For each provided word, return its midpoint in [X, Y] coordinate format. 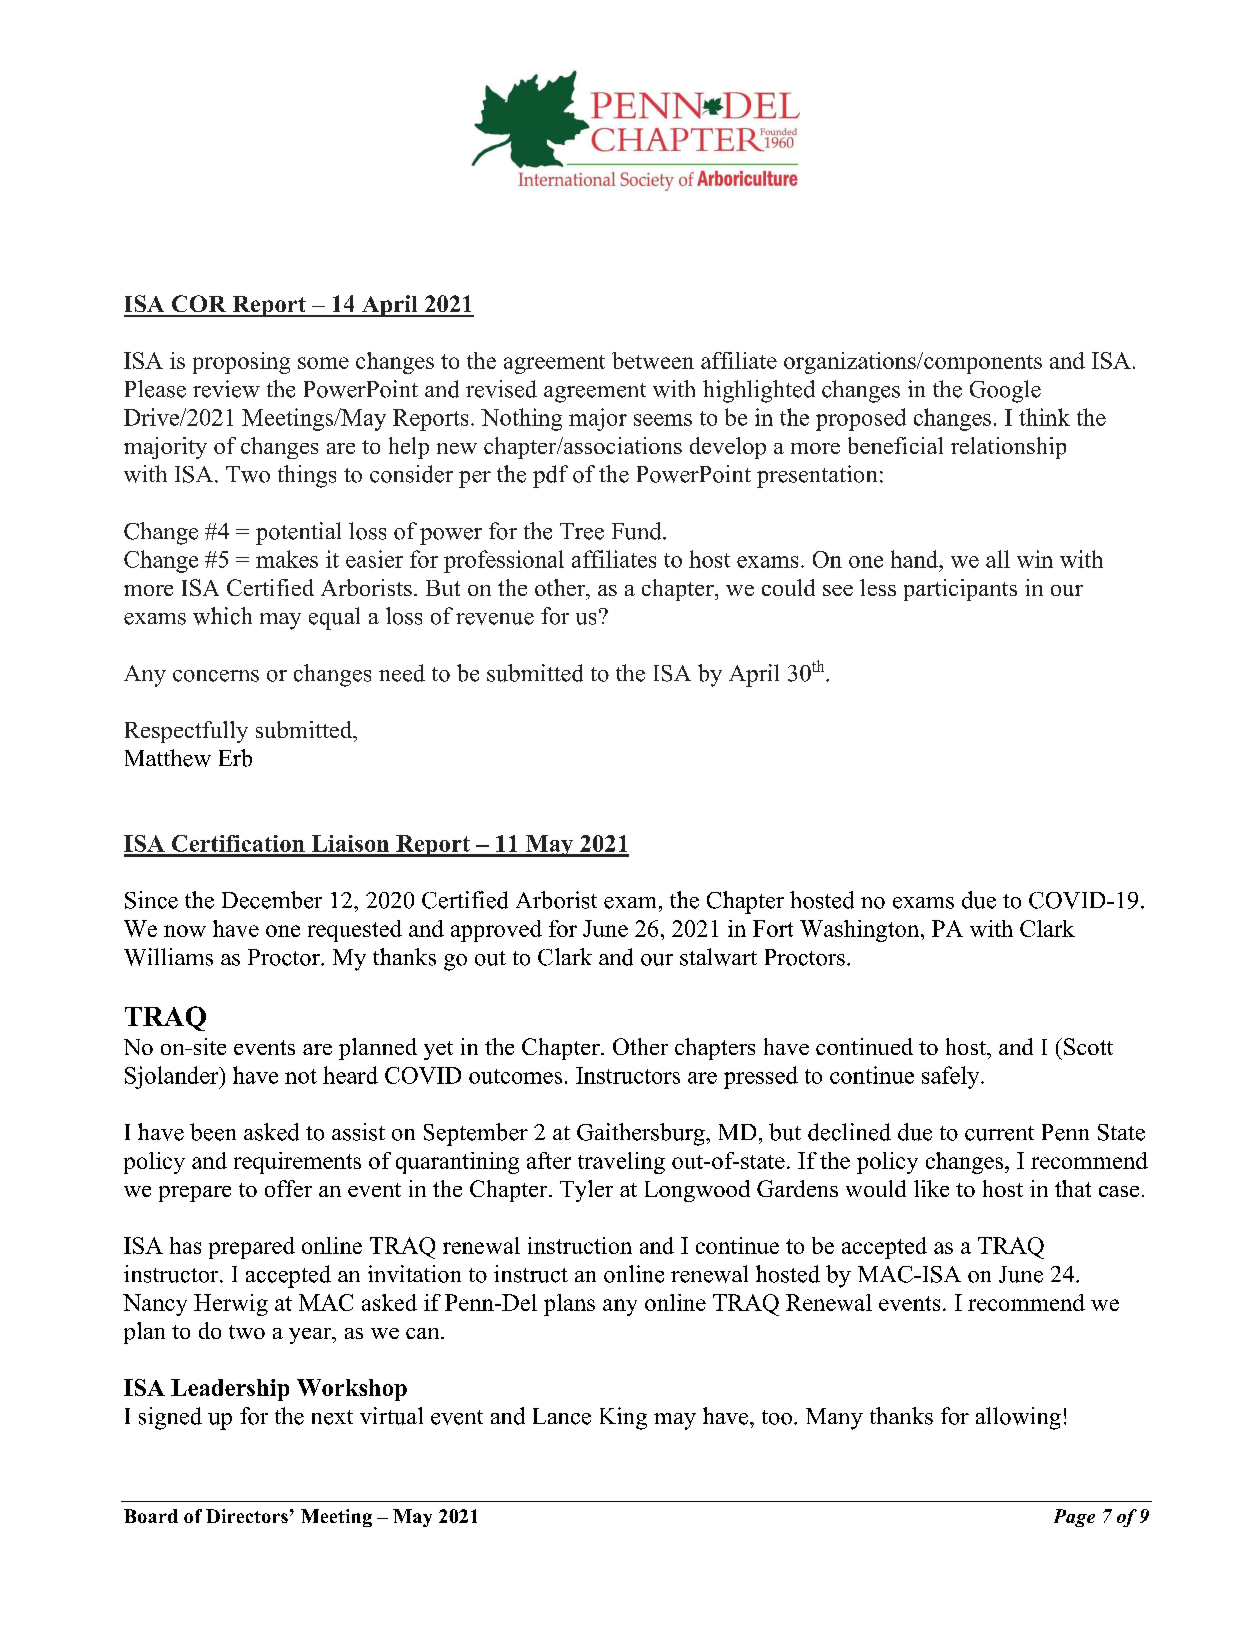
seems [663, 420]
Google [1005, 391]
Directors [247, 1516]
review [226, 389]
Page [1074, 1518]
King [623, 1418]
